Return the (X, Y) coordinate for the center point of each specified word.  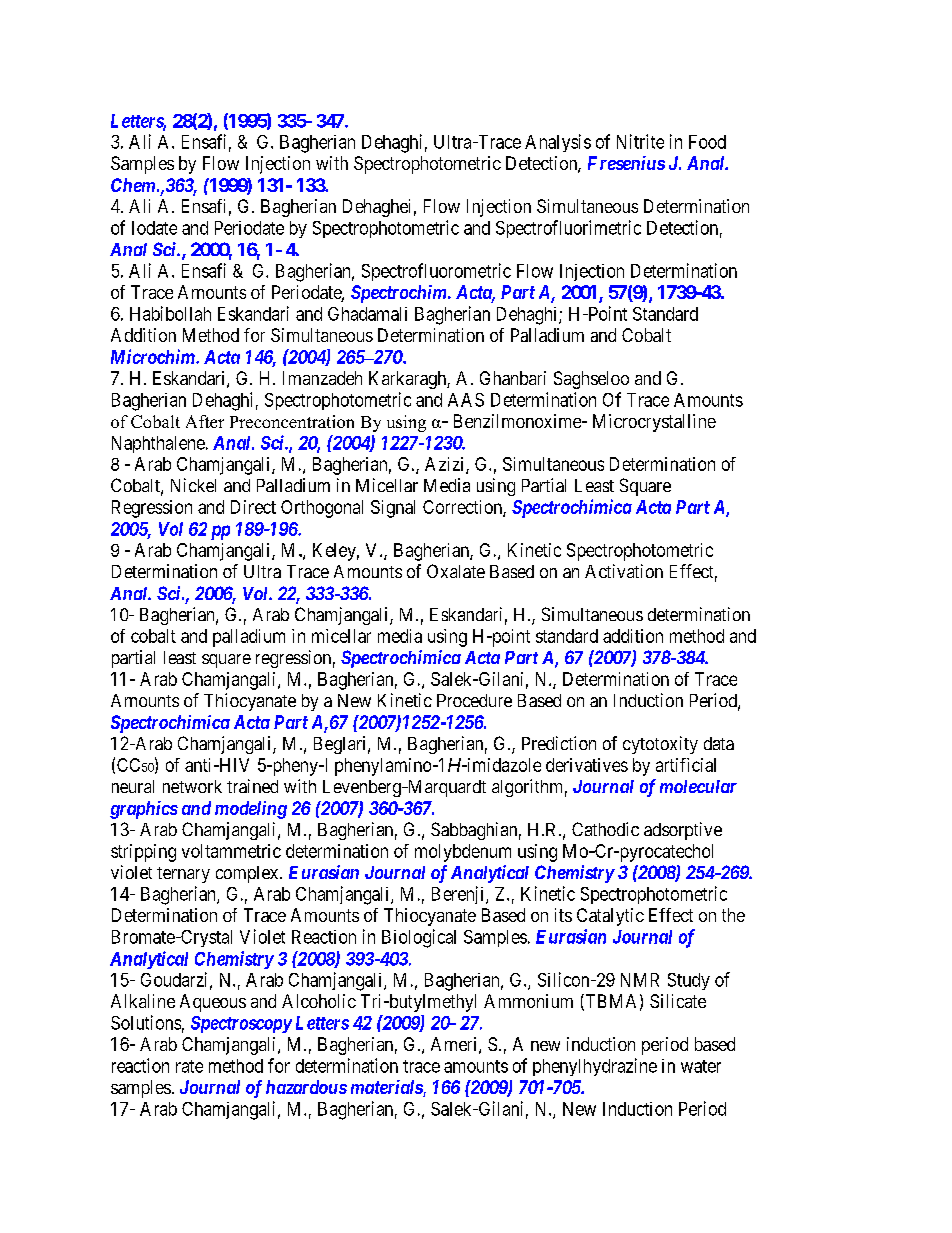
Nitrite (640, 141)
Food (707, 142)
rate (189, 1066)
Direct (253, 507)
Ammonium (528, 1001)
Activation (624, 571)
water (701, 1066)
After (205, 421)
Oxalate (456, 571)
